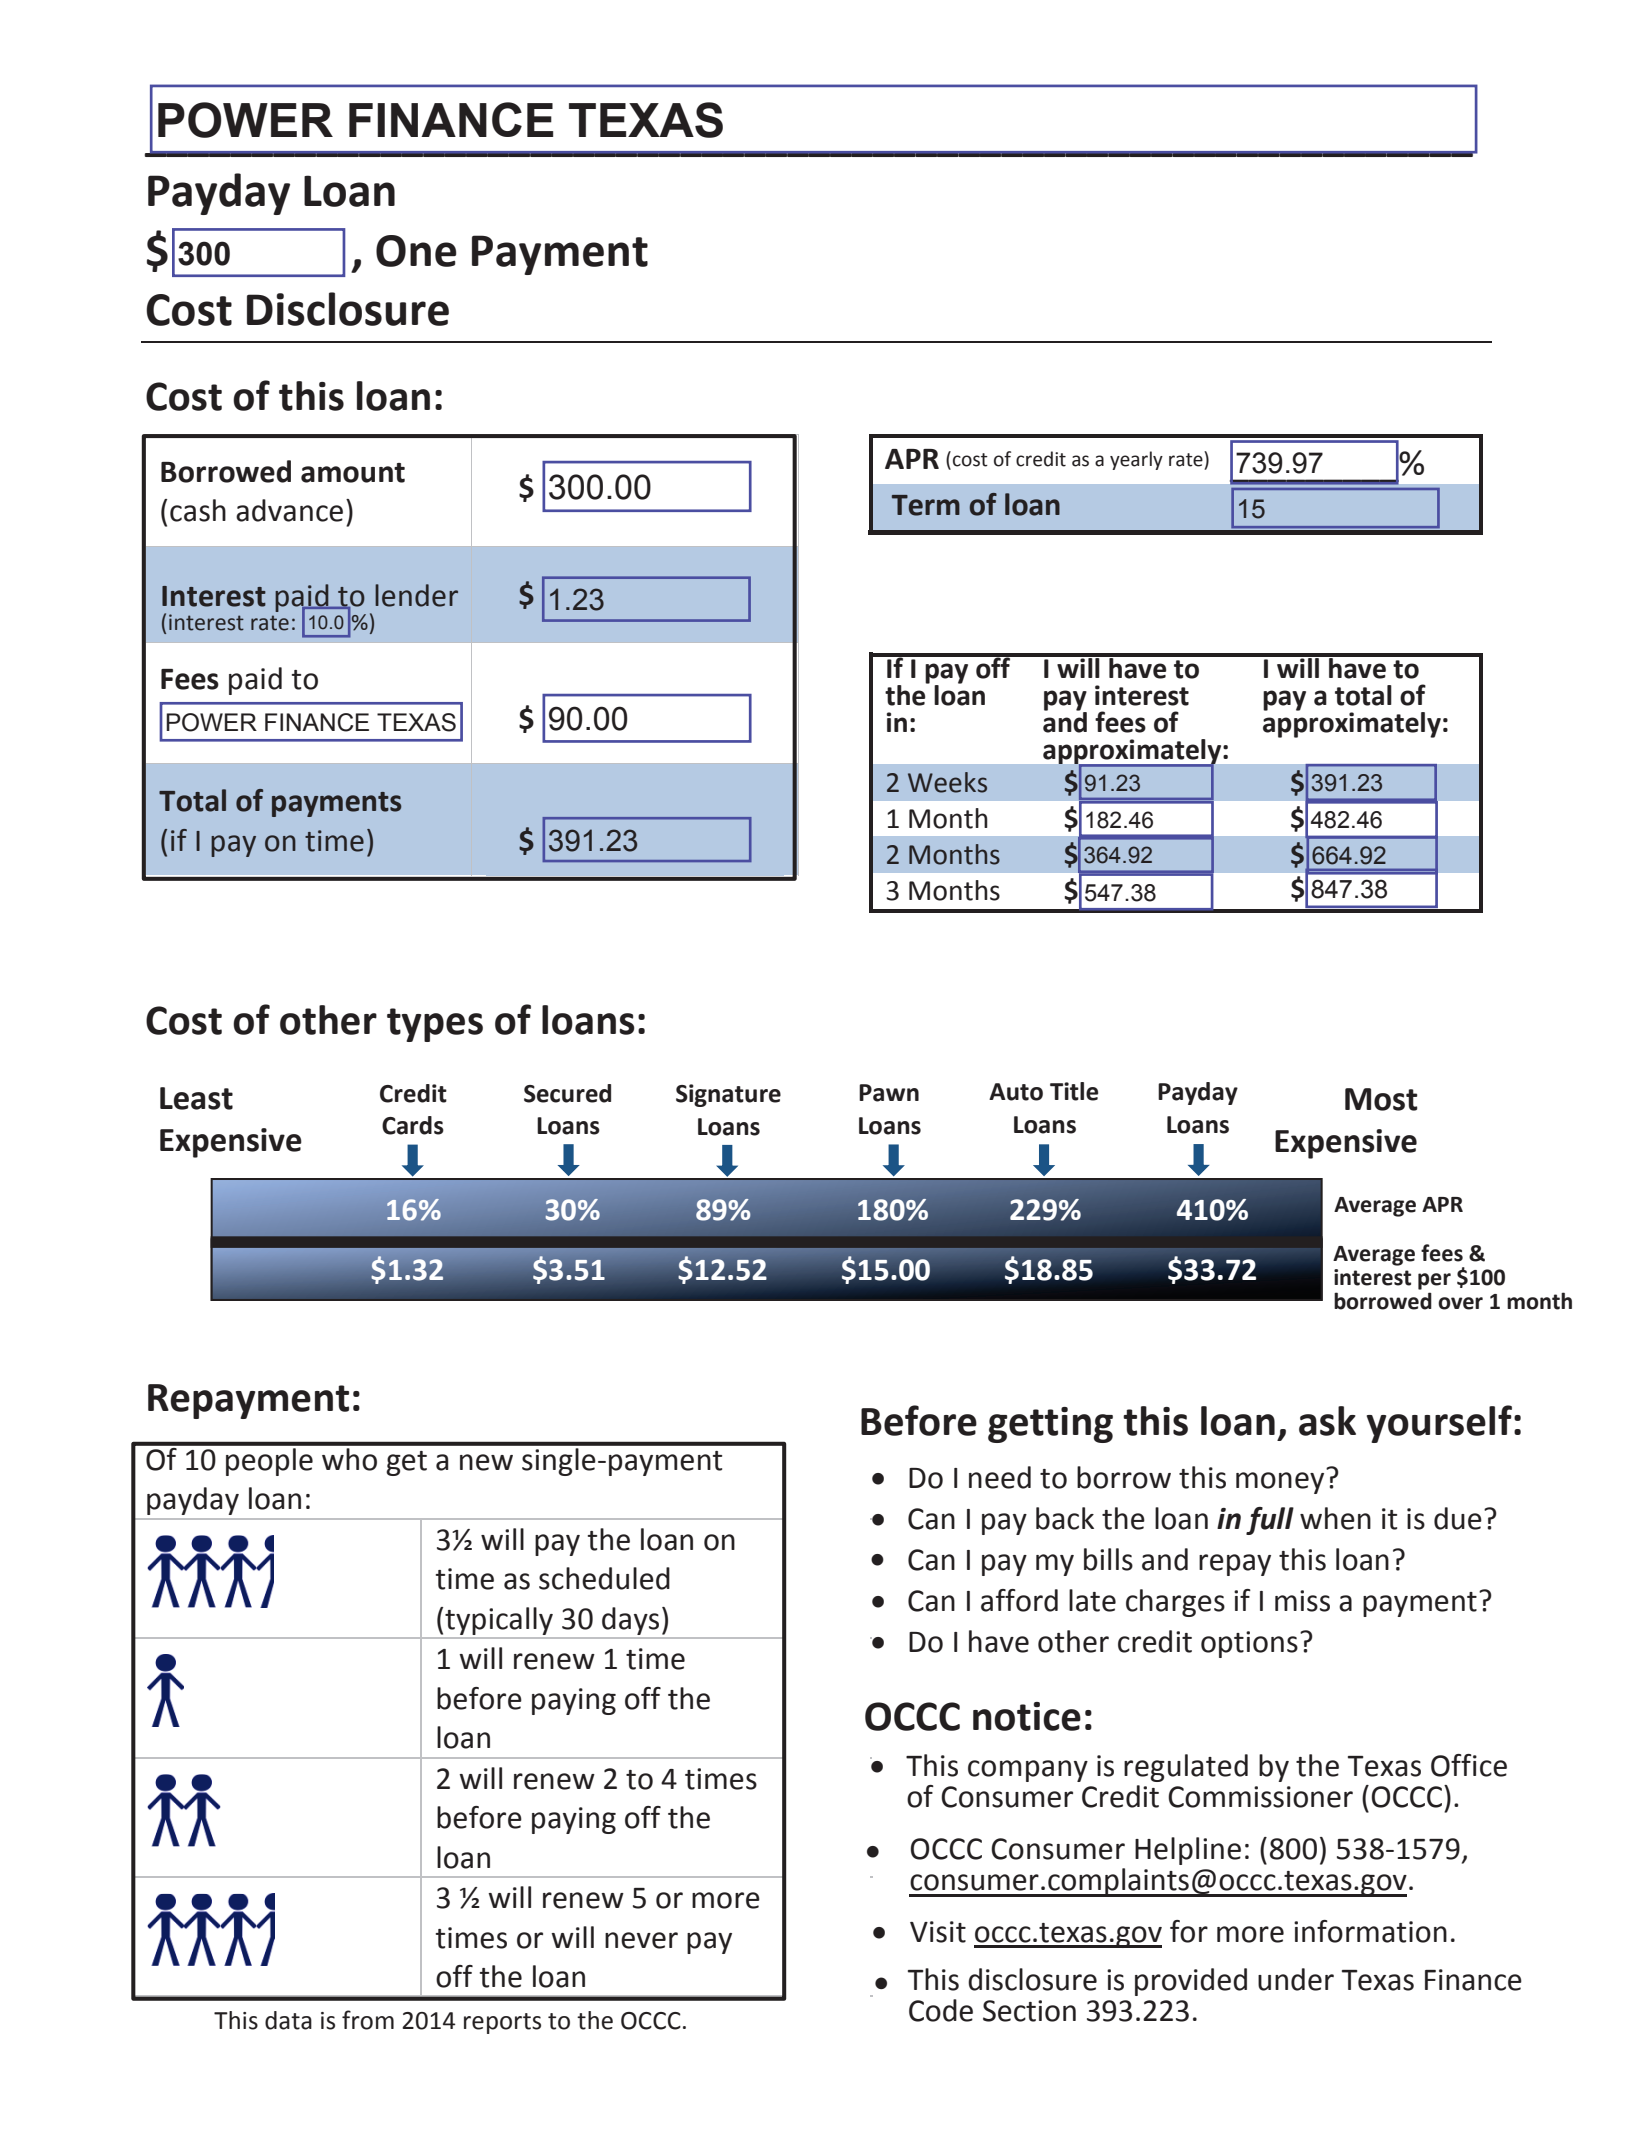  I want to click on need, so click(1000, 1477).
